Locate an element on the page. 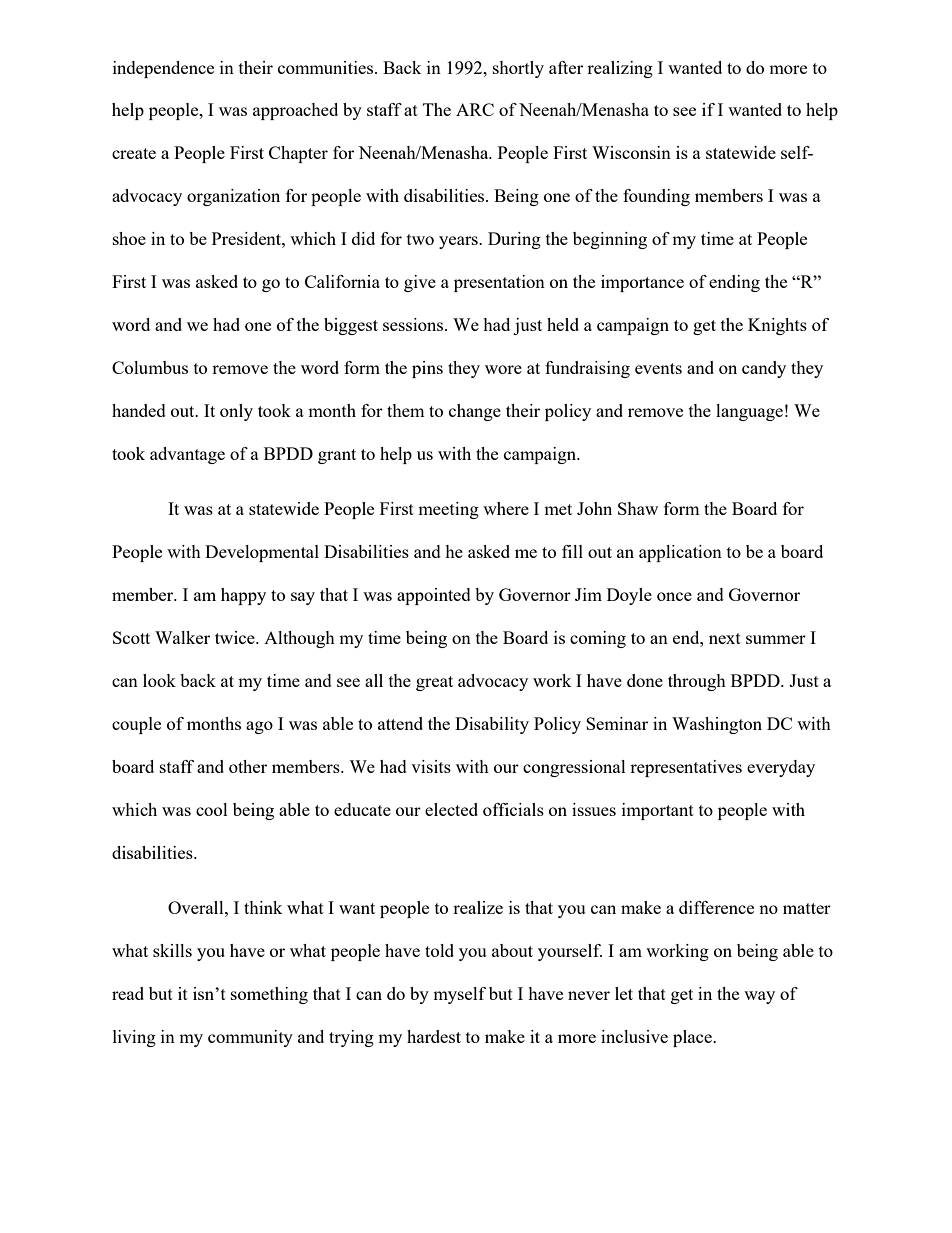 This page has height=1233, width=952. ARC is located at coordinates (475, 109).
